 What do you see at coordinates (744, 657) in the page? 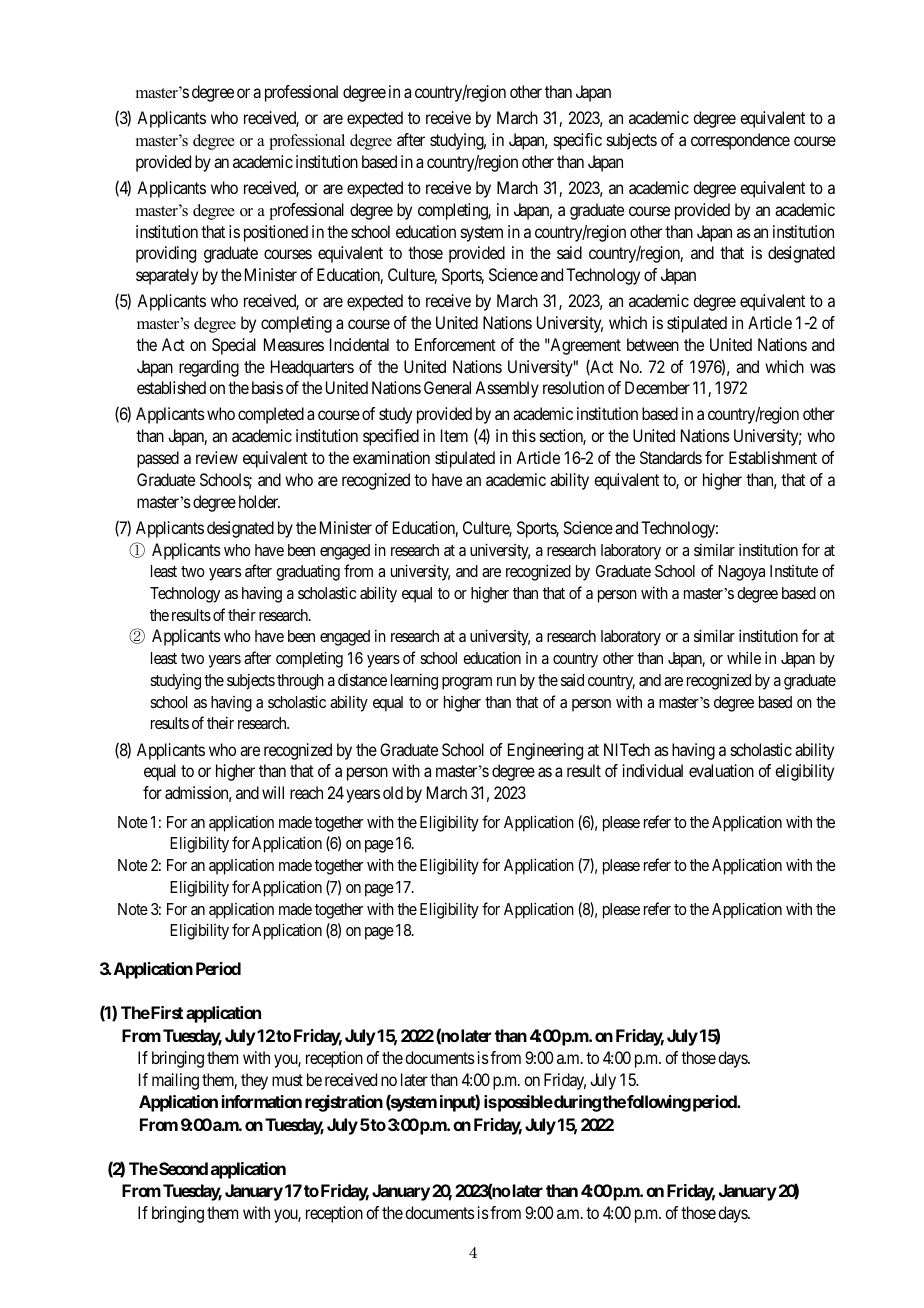
I see `while` at bounding box center [744, 657].
